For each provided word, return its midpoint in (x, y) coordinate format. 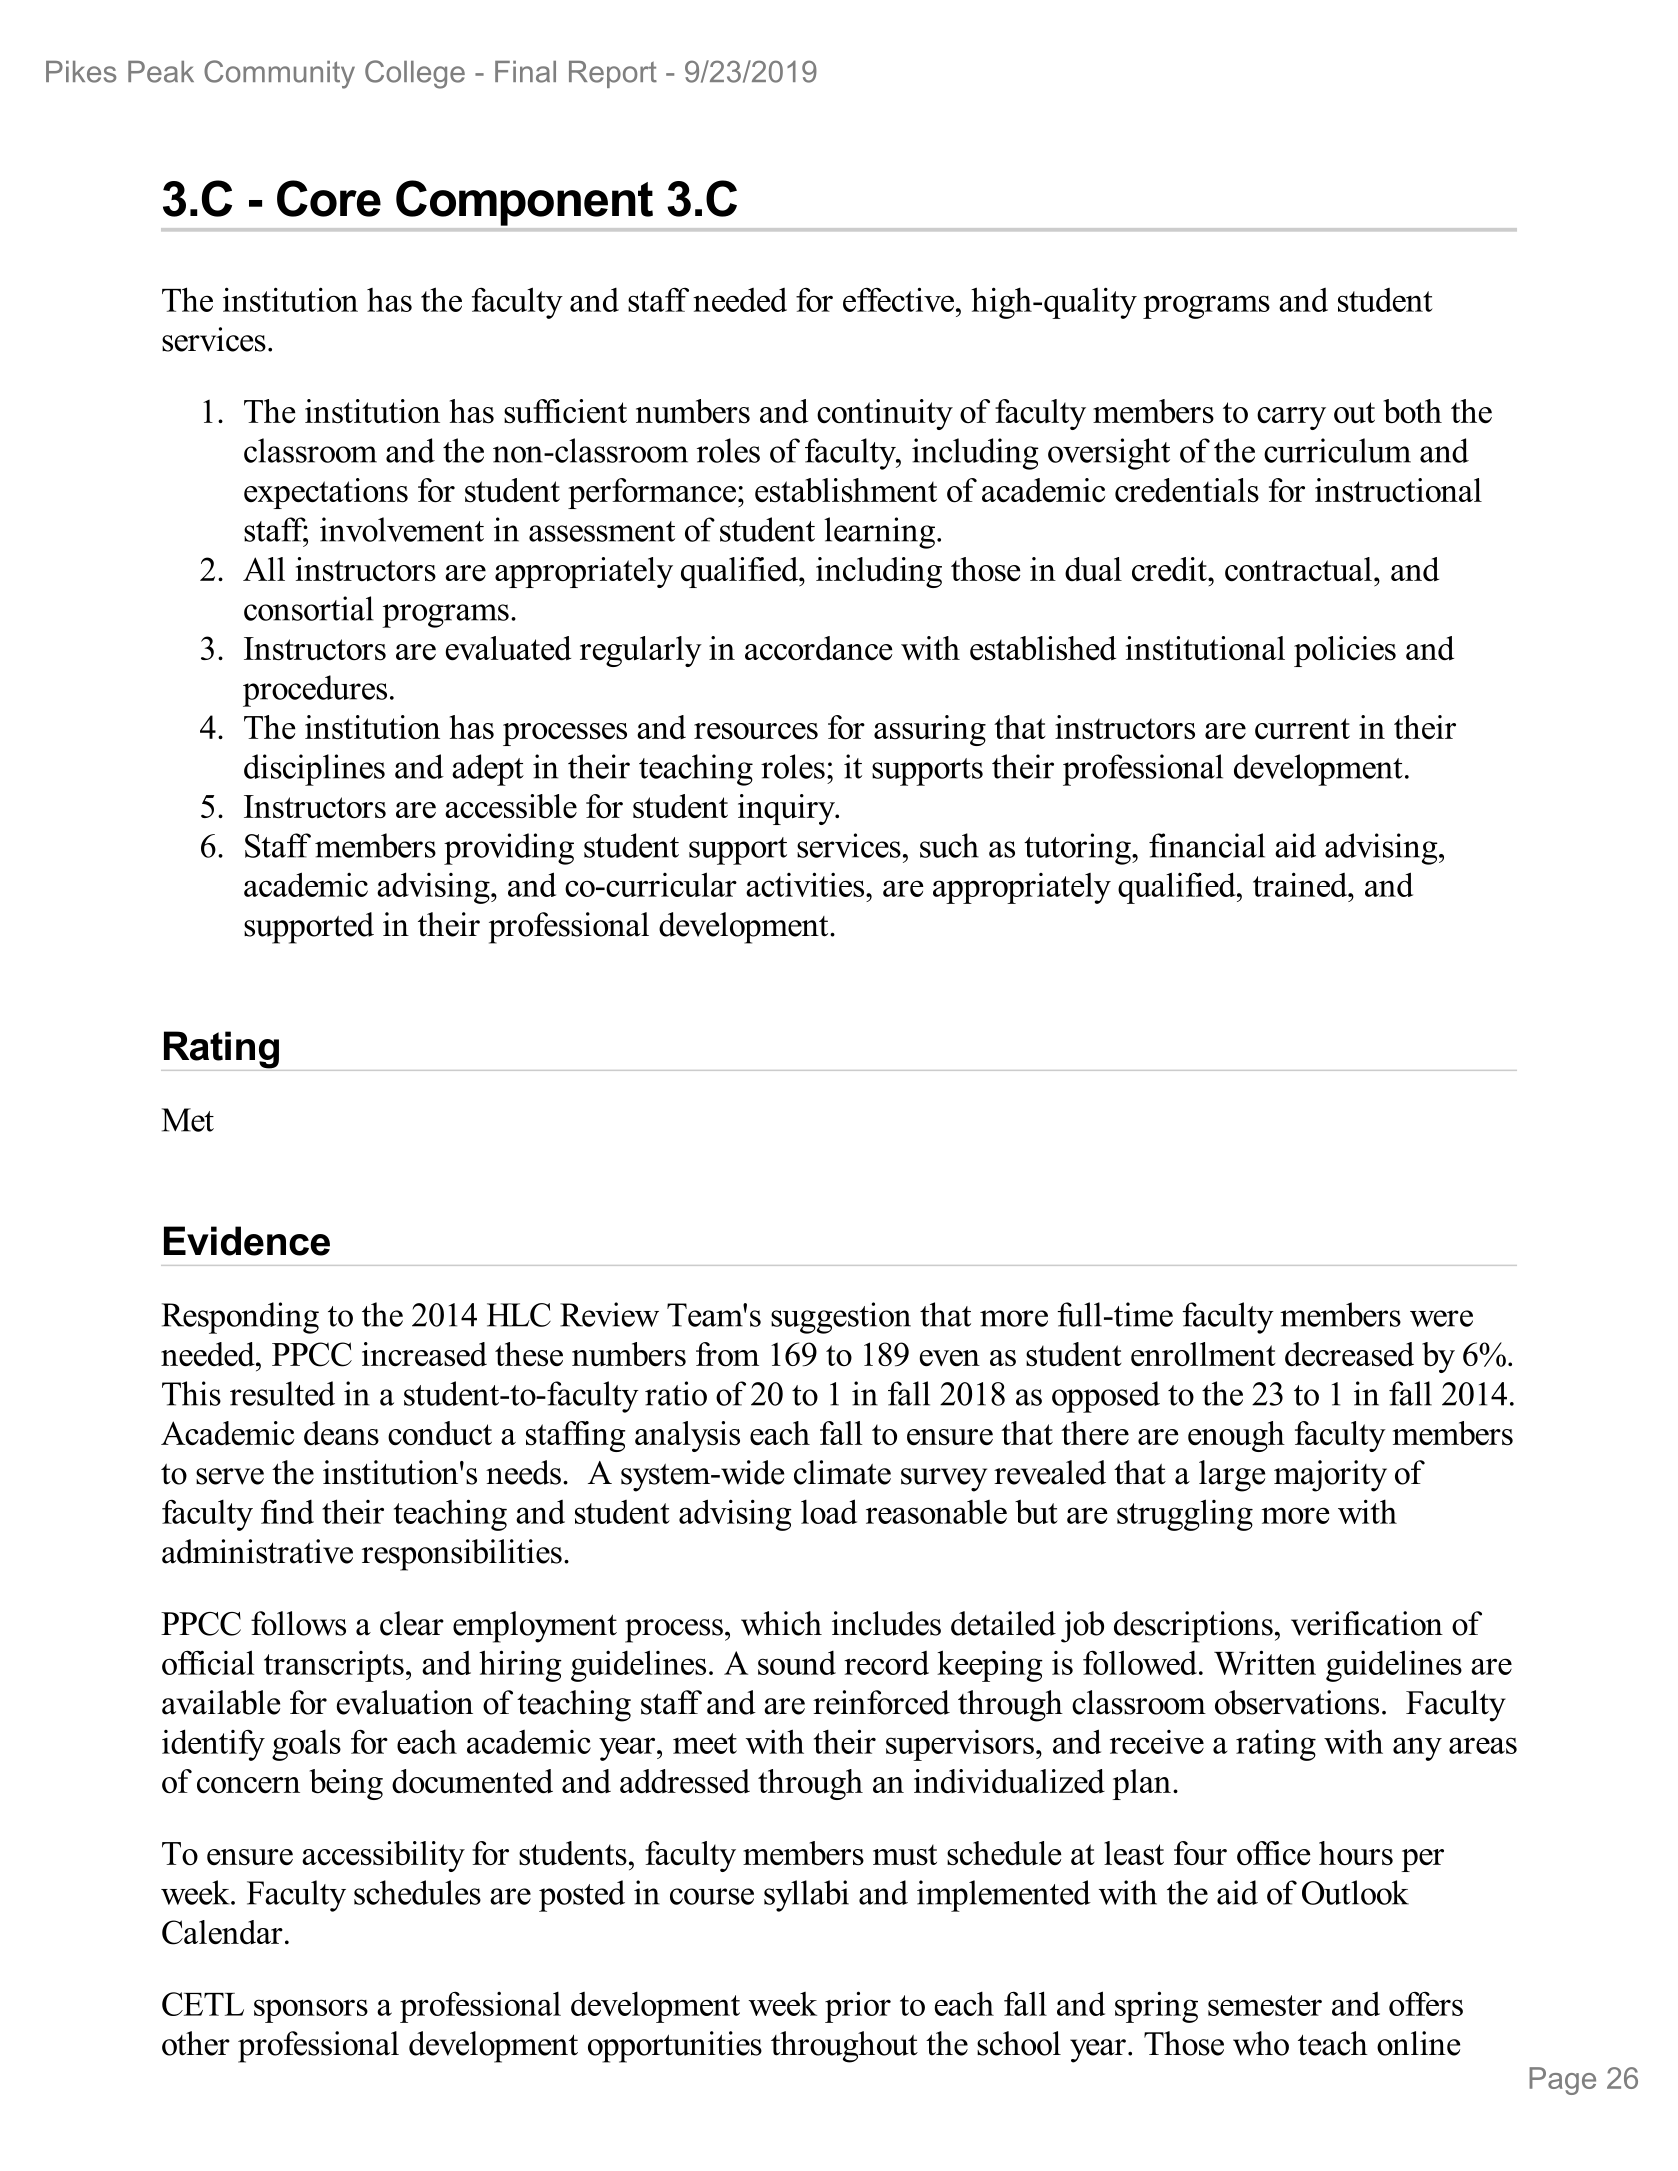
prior (858, 2007)
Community (279, 74)
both (1412, 411)
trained (1301, 884)
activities (806, 884)
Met (188, 1120)
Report (613, 74)
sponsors (311, 2011)
